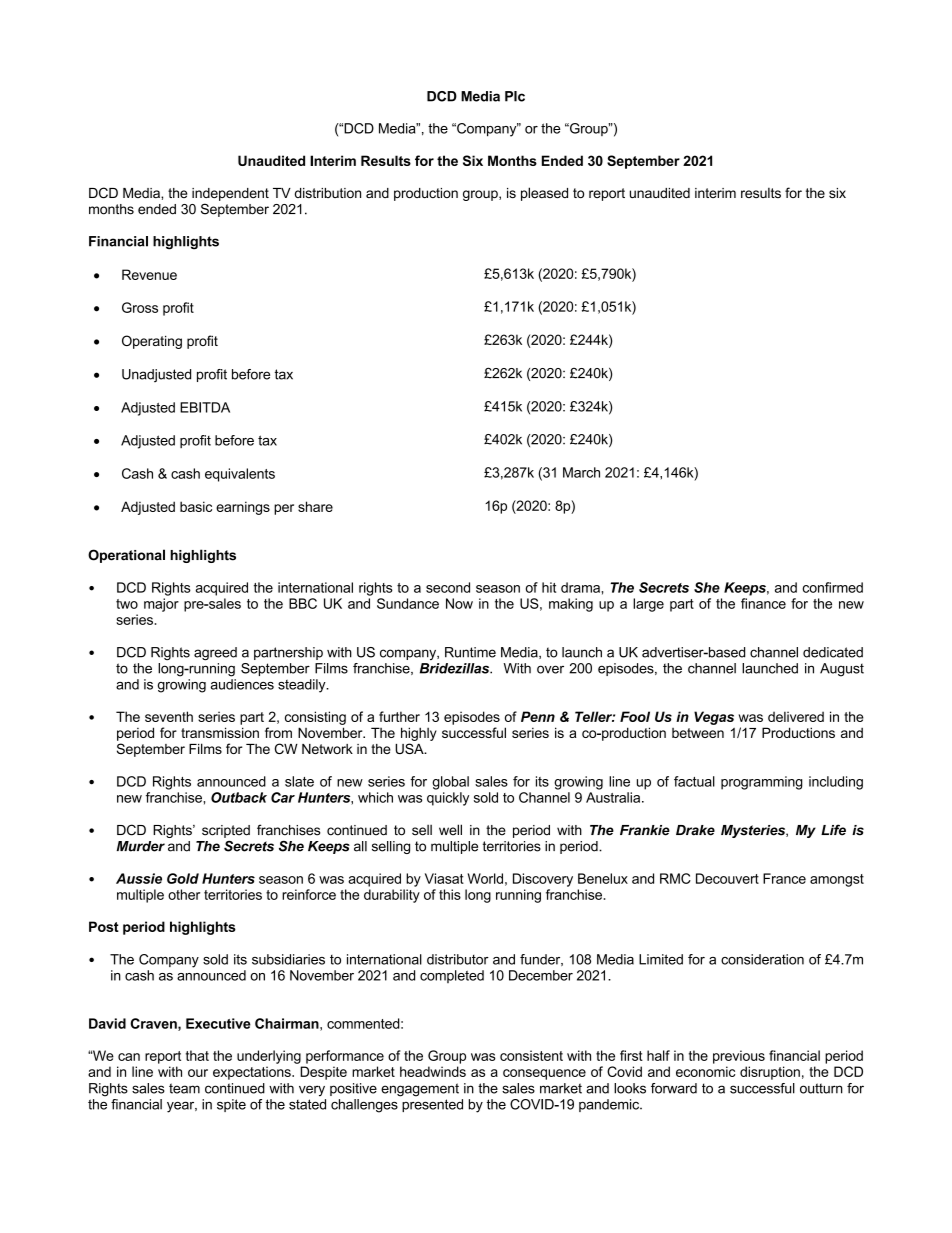 The image size is (952, 1233). What do you see at coordinates (515, 96) in the screenshot?
I see `Plc` at bounding box center [515, 96].
